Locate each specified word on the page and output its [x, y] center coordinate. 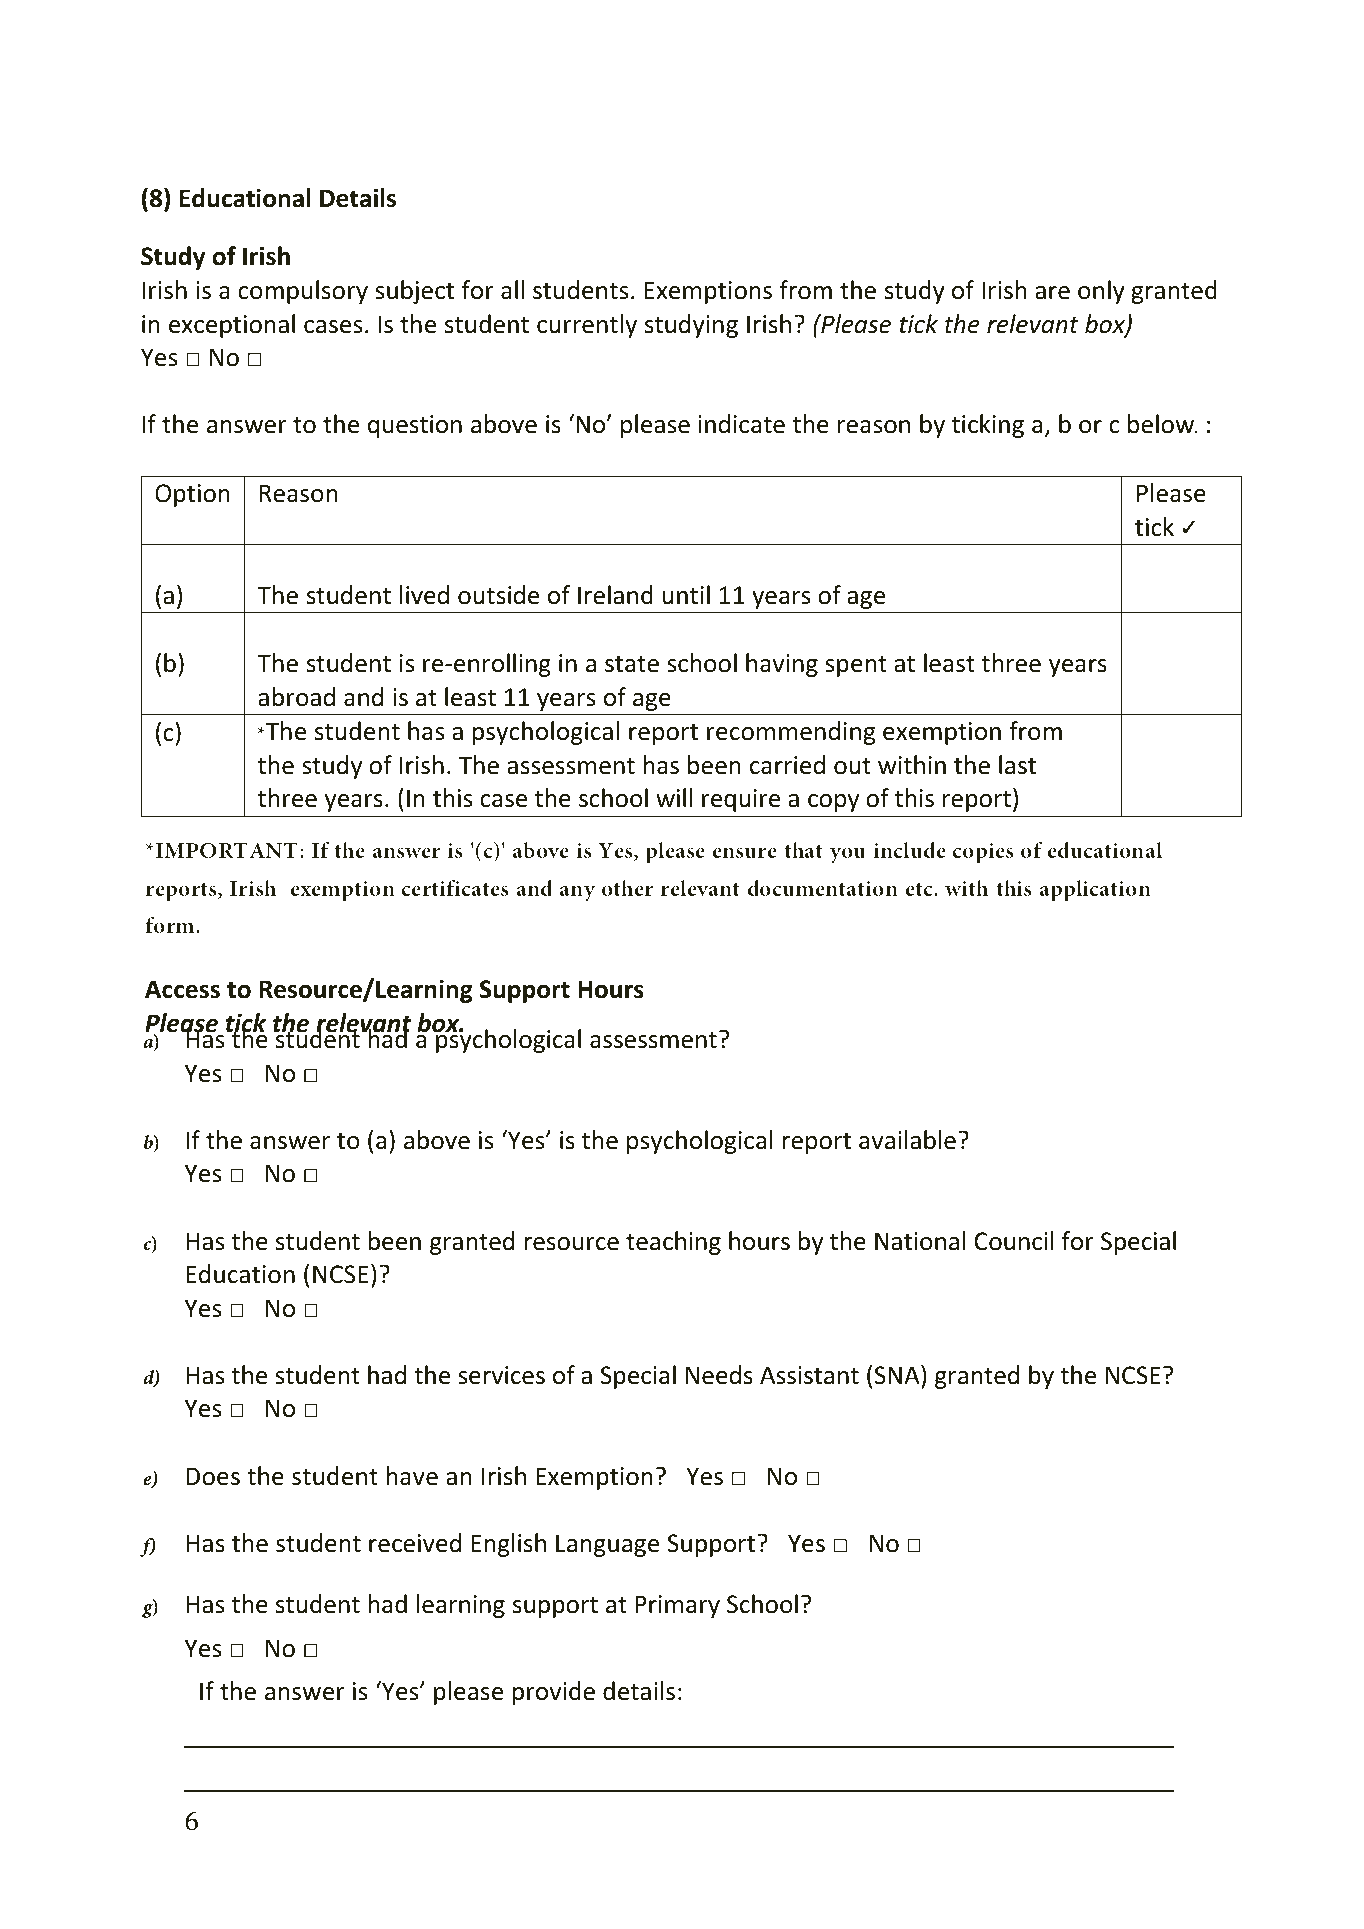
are [1052, 293]
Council [1014, 1241]
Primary [677, 1606]
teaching [673, 1243]
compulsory [303, 292]
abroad [296, 697]
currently [587, 326]
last [1017, 765]
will [674, 797]
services [501, 1375]
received [415, 1543]
